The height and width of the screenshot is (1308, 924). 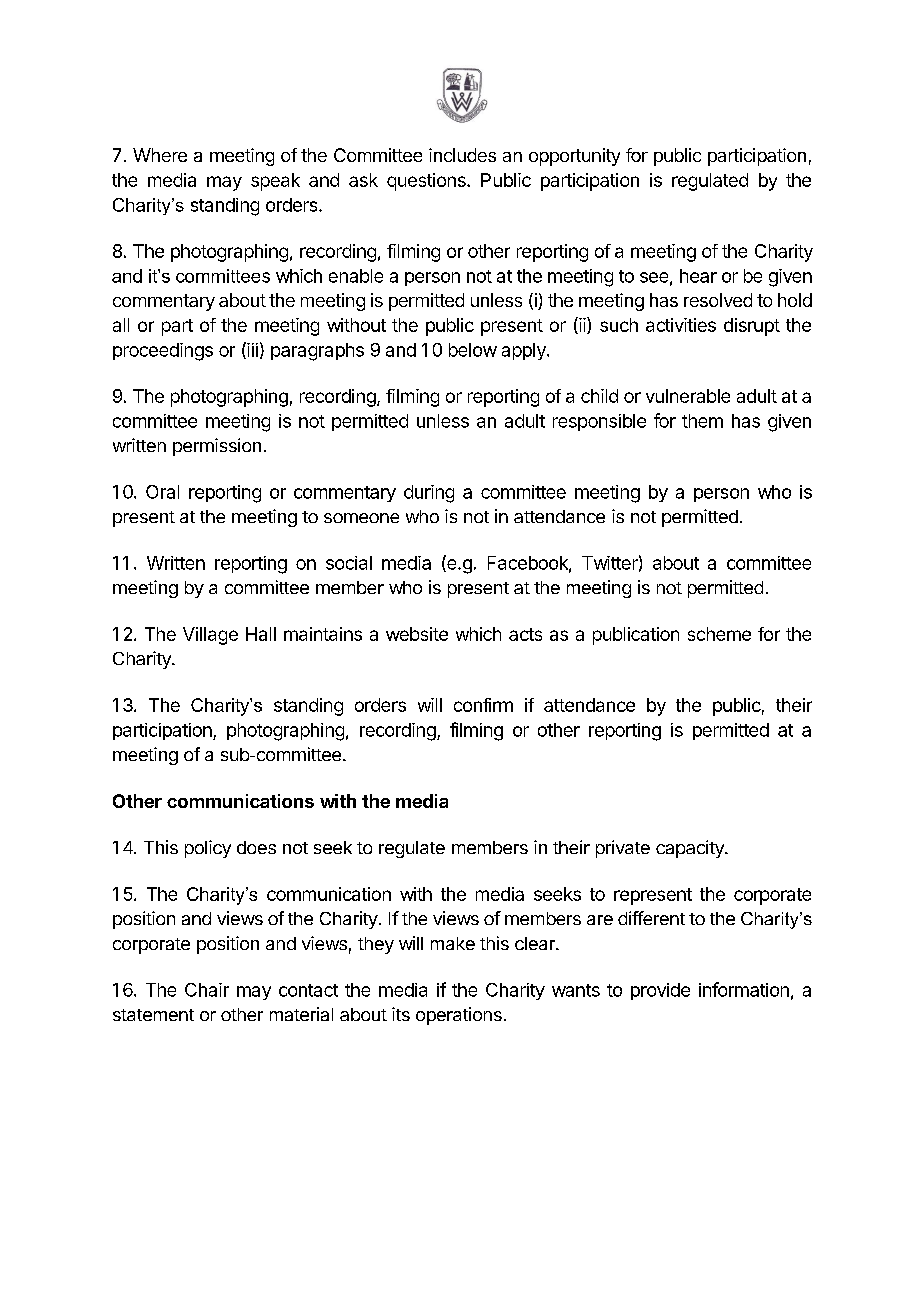 What do you see at coordinates (698, 276) in the screenshot?
I see `hear` at bounding box center [698, 276].
